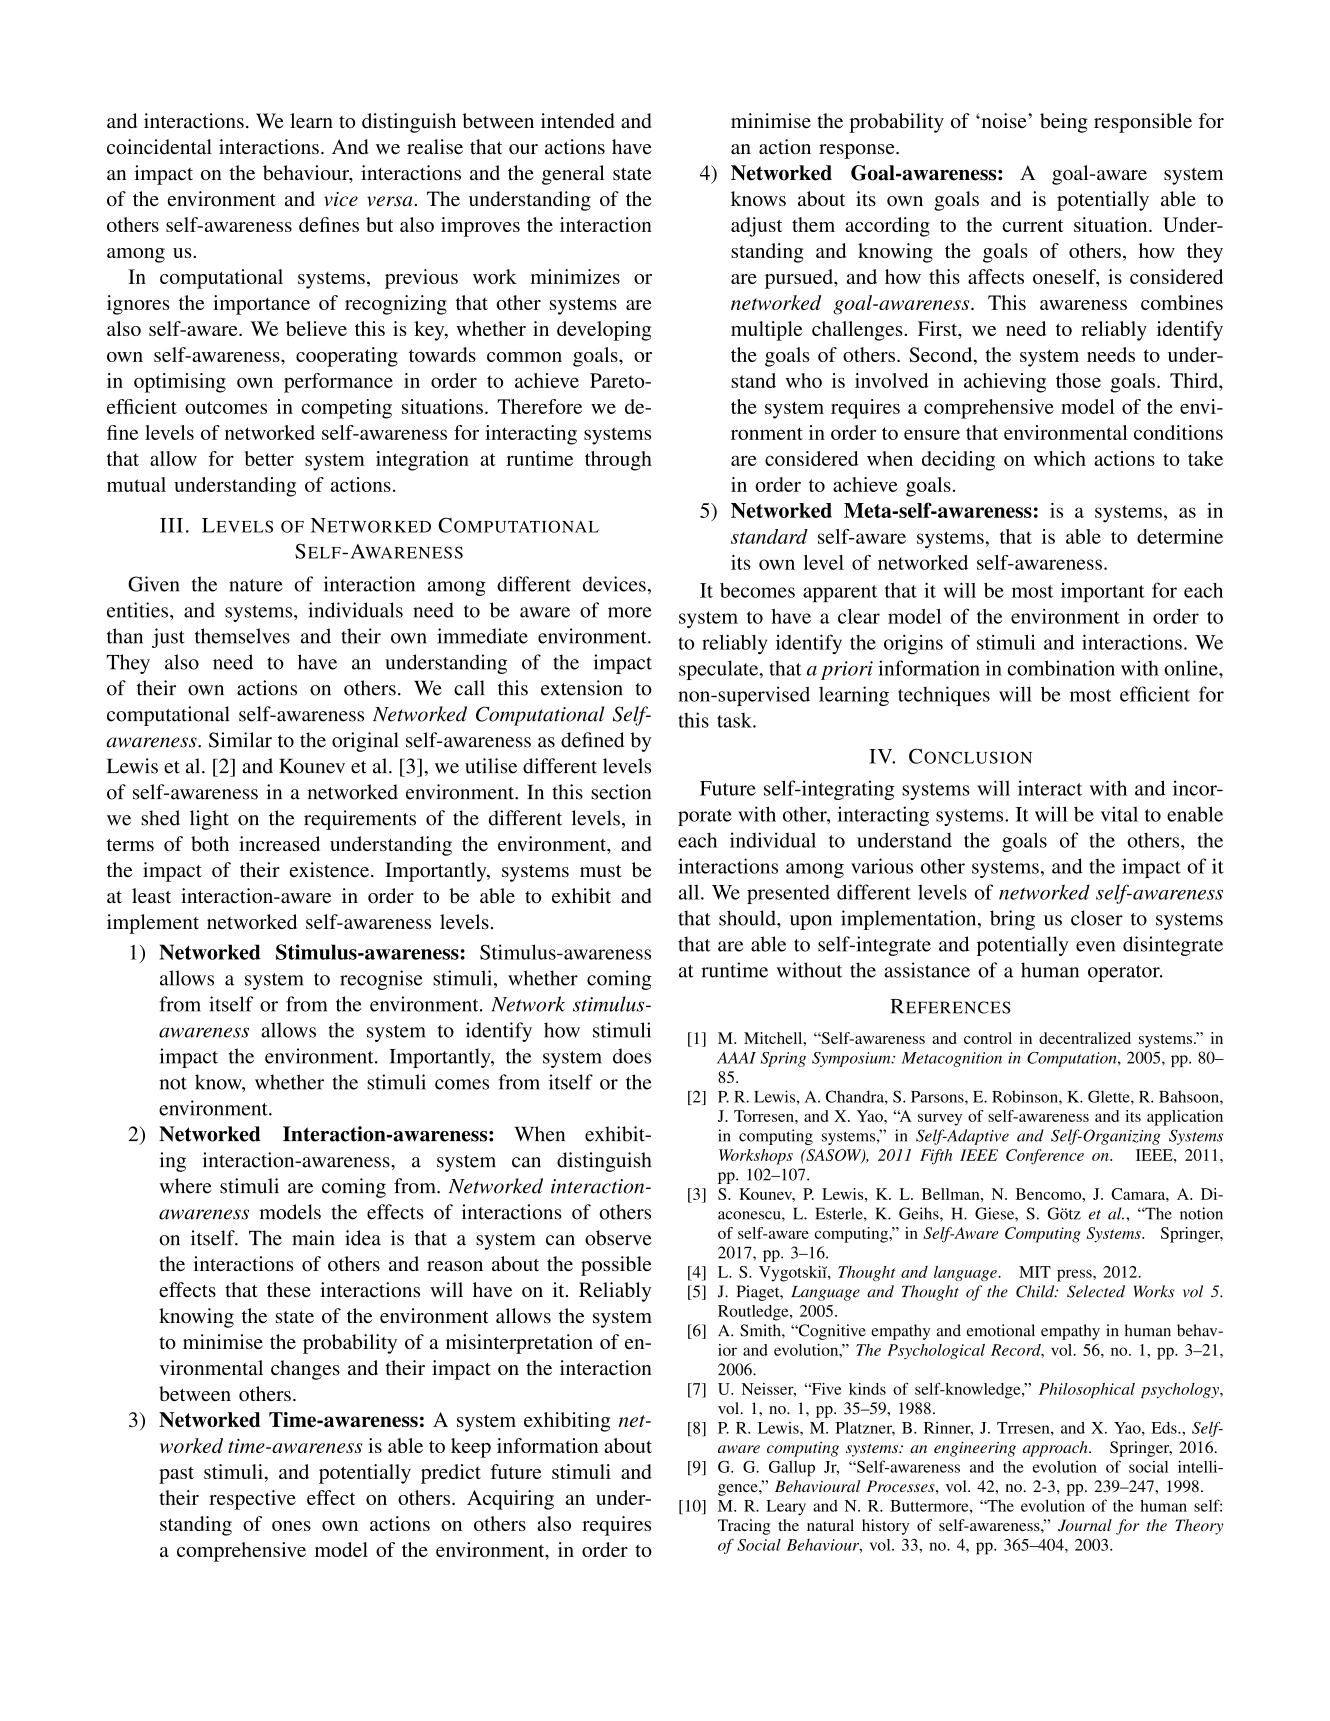  What do you see at coordinates (621, 792) in the document?
I see `section` at bounding box center [621, 792].
